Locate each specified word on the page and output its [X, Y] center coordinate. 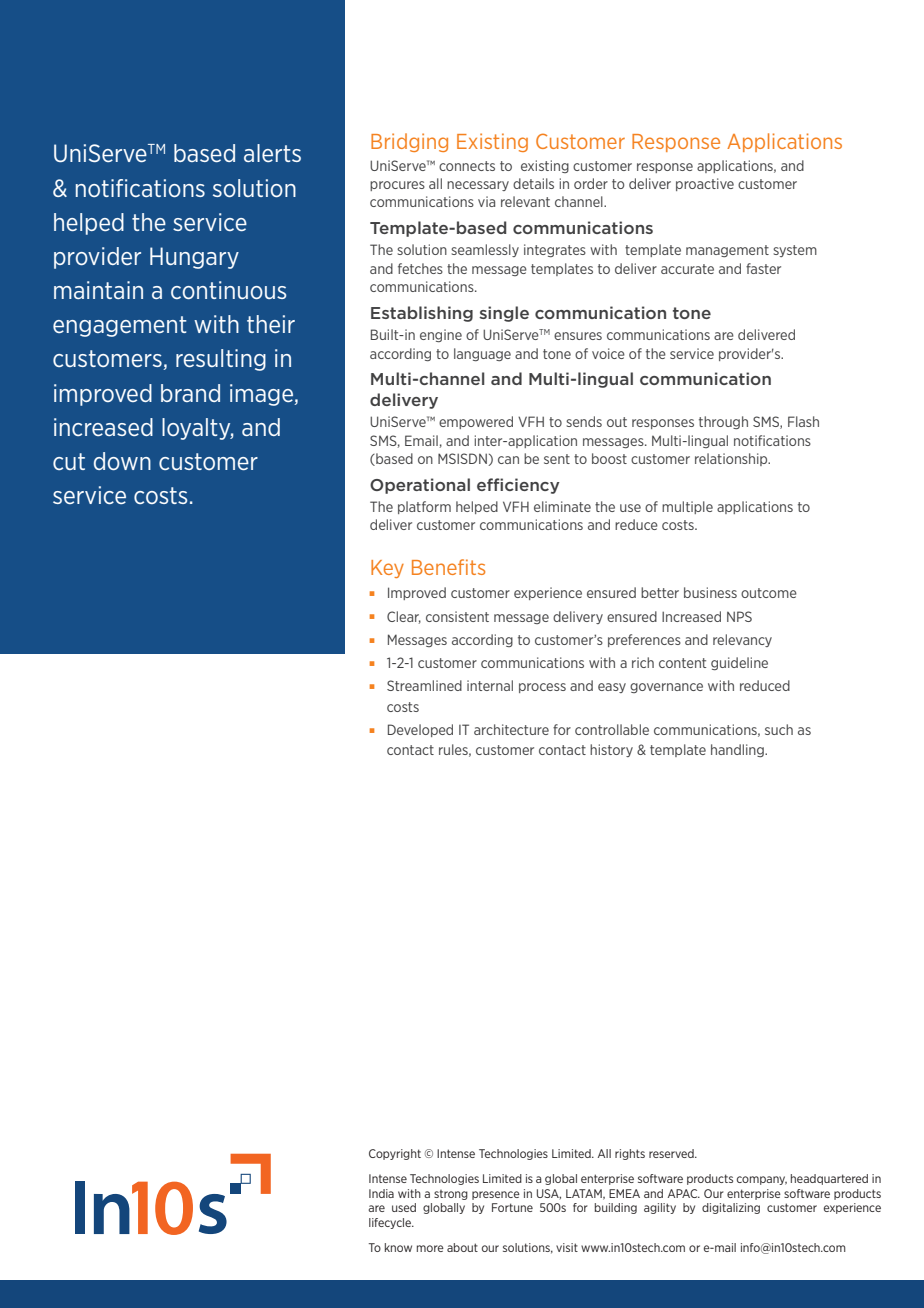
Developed [420, 730]
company [762, 1180]
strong [451, 1195]
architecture [511, 729]
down [122, 461]
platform [424, 507]
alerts [272, 153]
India [381, 1193]
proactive [705, 184]
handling [738, 750]
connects [467, 166]
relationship [732, 459]
